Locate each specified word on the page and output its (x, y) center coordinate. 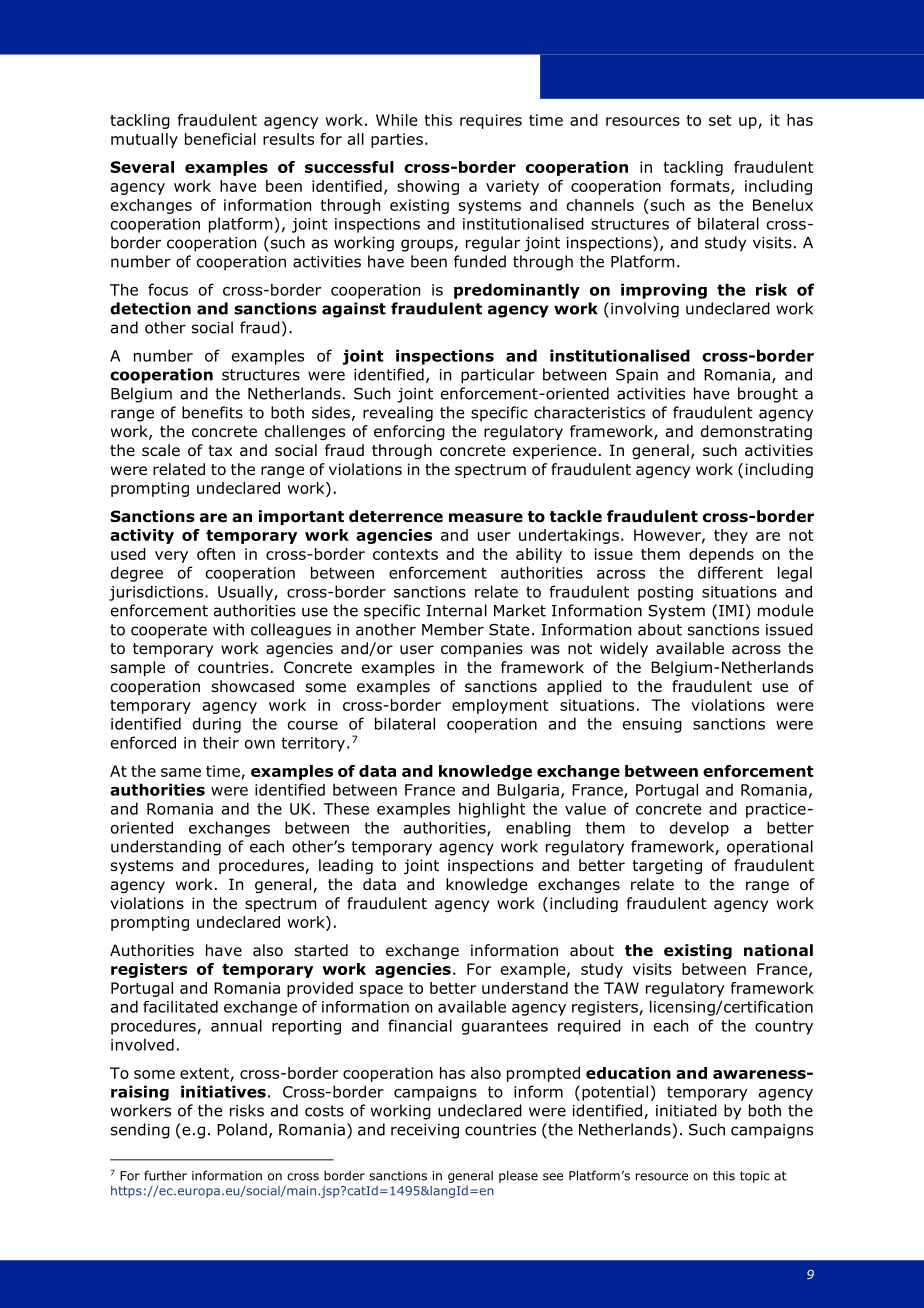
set (720, 120)
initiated (686, 1110)
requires (491, 121)
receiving (425, 1131)
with (228, 629)
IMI (731, 611)
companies (482, 649)
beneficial (220, 139)
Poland (242, 1129)
